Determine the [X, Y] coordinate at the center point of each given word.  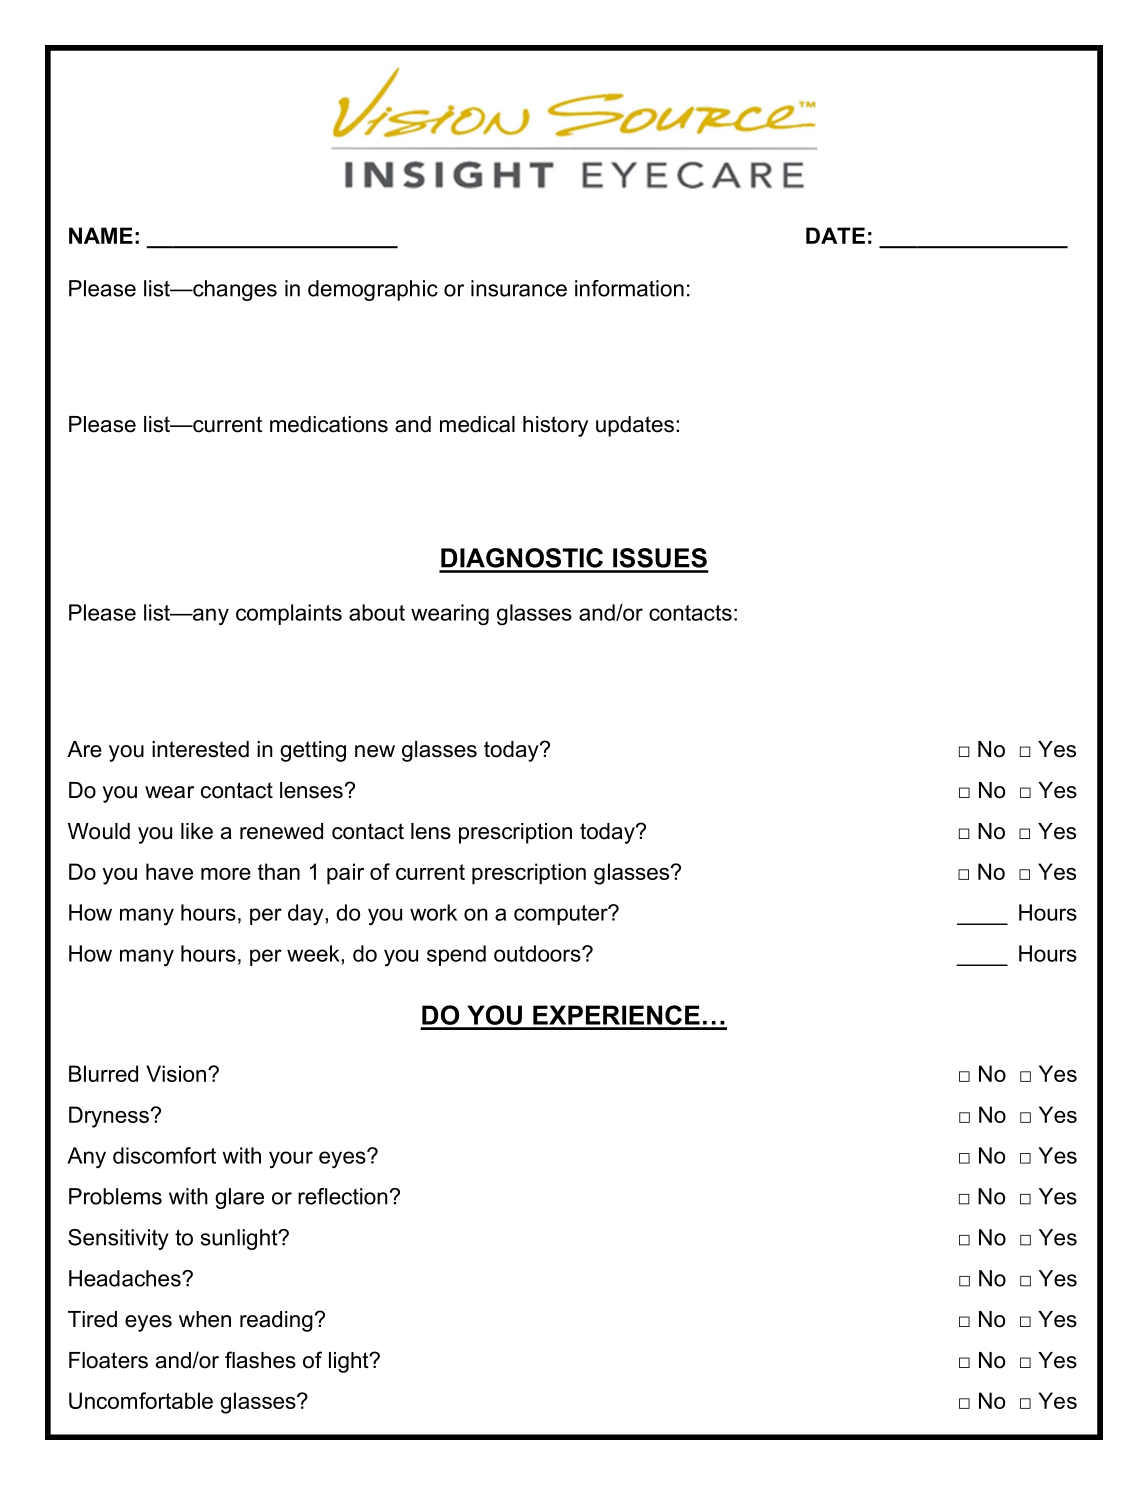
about [377, 612]
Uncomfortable [141, 1400]
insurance [519, 288]
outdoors [538, 953]
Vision [177, 1073]
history [555, 426]
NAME [101, 235]
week [314, 953]
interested [200, 749]
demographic [373, 290]
